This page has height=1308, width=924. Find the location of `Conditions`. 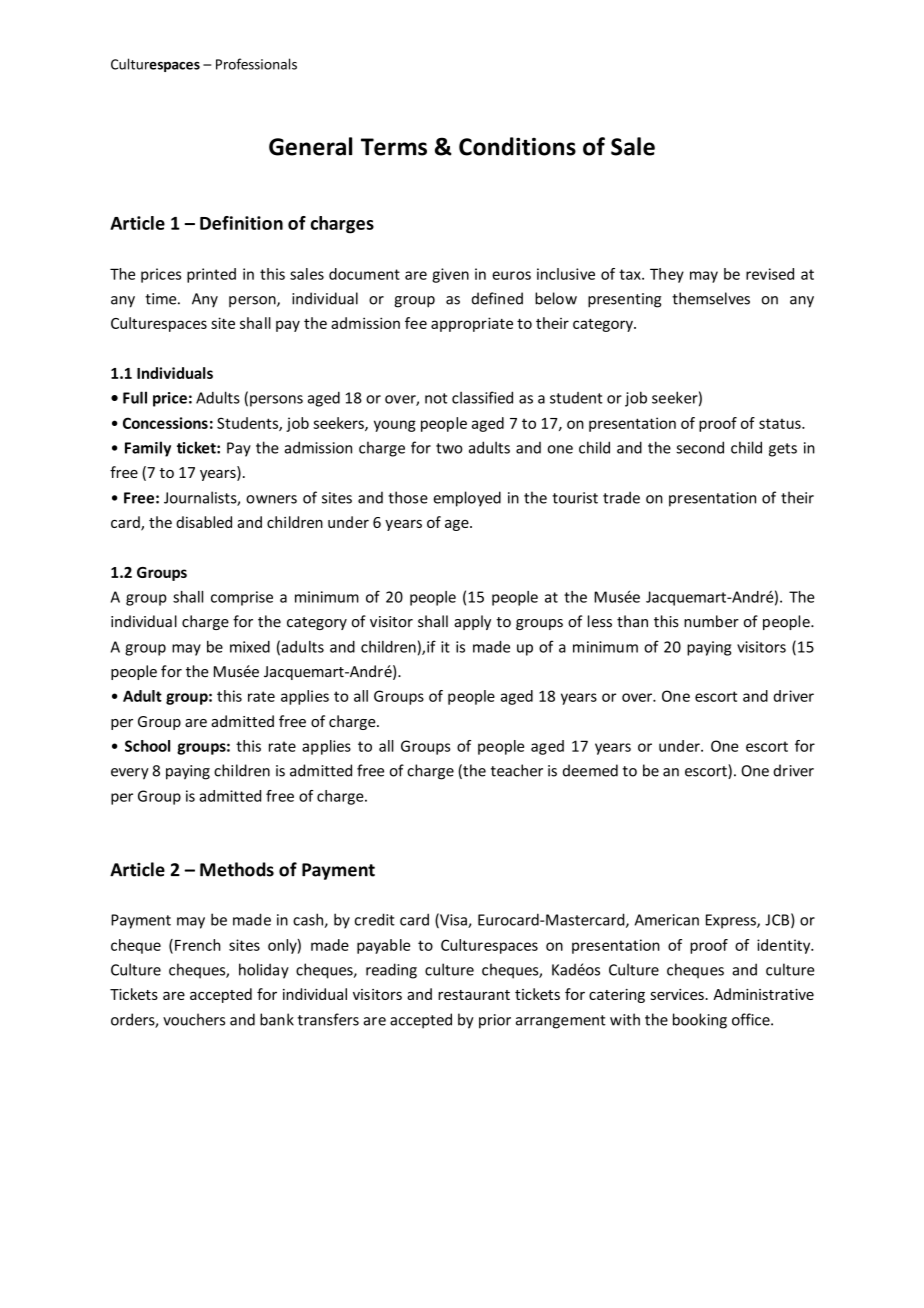

Conditions is located at coordinates (517, 146).
